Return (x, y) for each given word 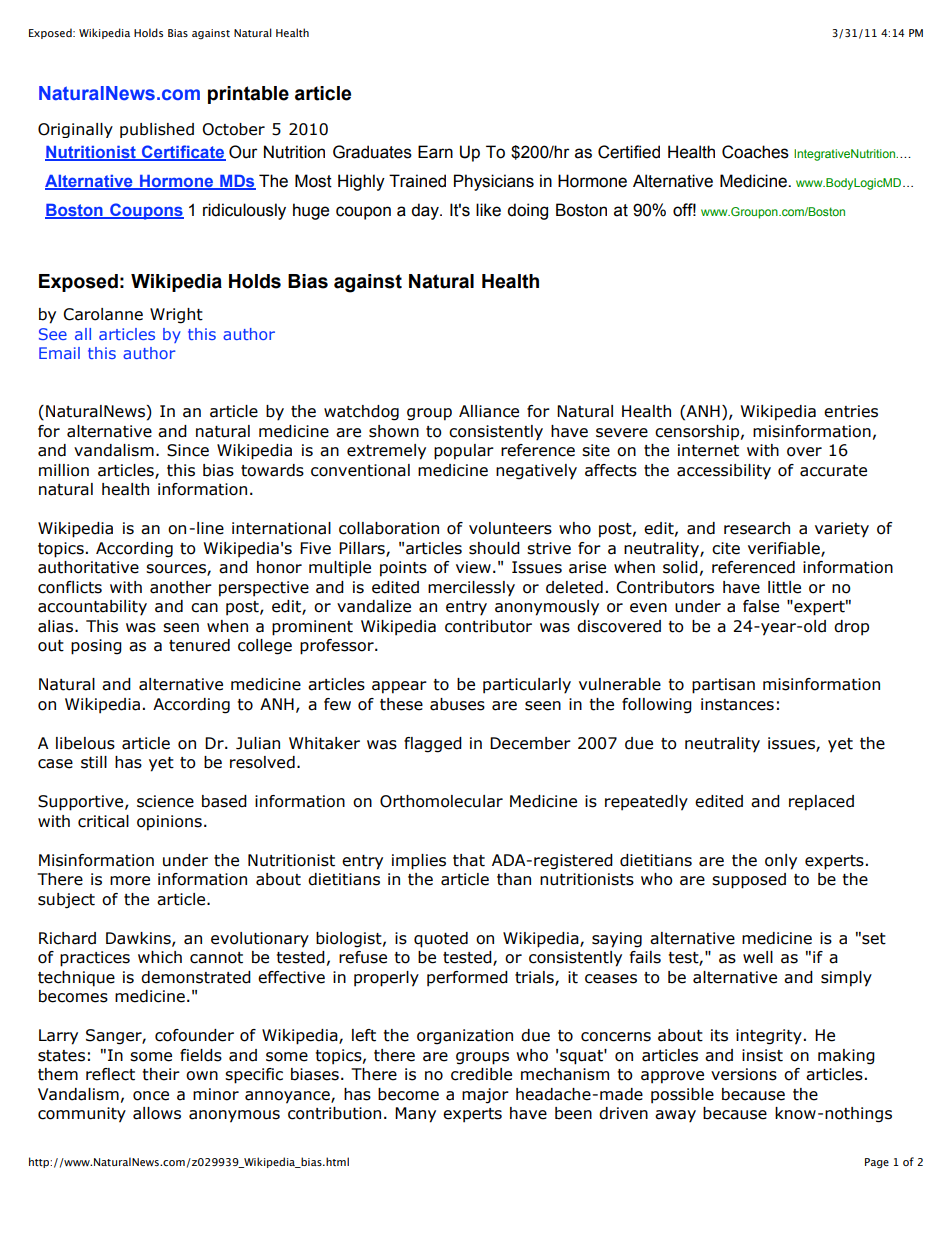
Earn (435, 152)
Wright (176, 316)
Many (415, 1115)
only (781, 862)
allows (157, 1113)
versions (744, 1074)
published (157, 130)
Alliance (489, 411)
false (761, 606)
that (469, 860)
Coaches (755, 152)
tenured (199, 645)
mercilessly (471, 589)
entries (851, 411)
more (130, 881)
